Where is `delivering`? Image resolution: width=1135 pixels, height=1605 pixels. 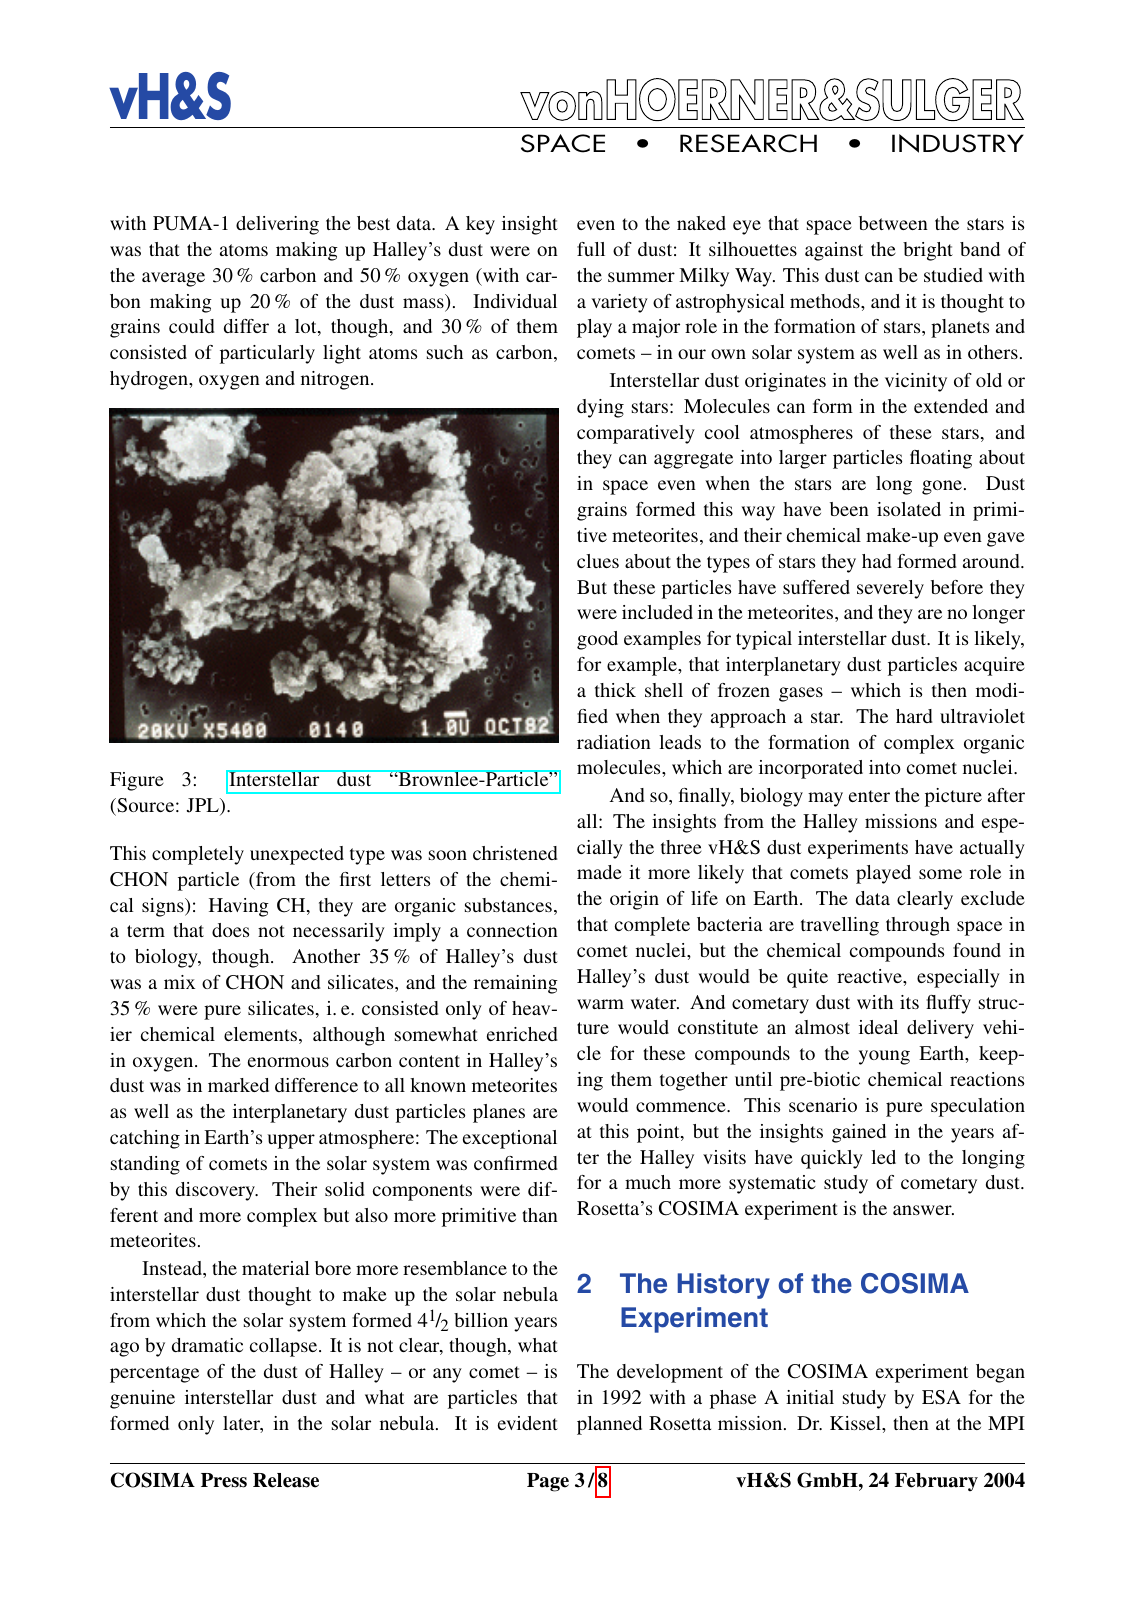
delivering is located at coordinates (277, 225).
